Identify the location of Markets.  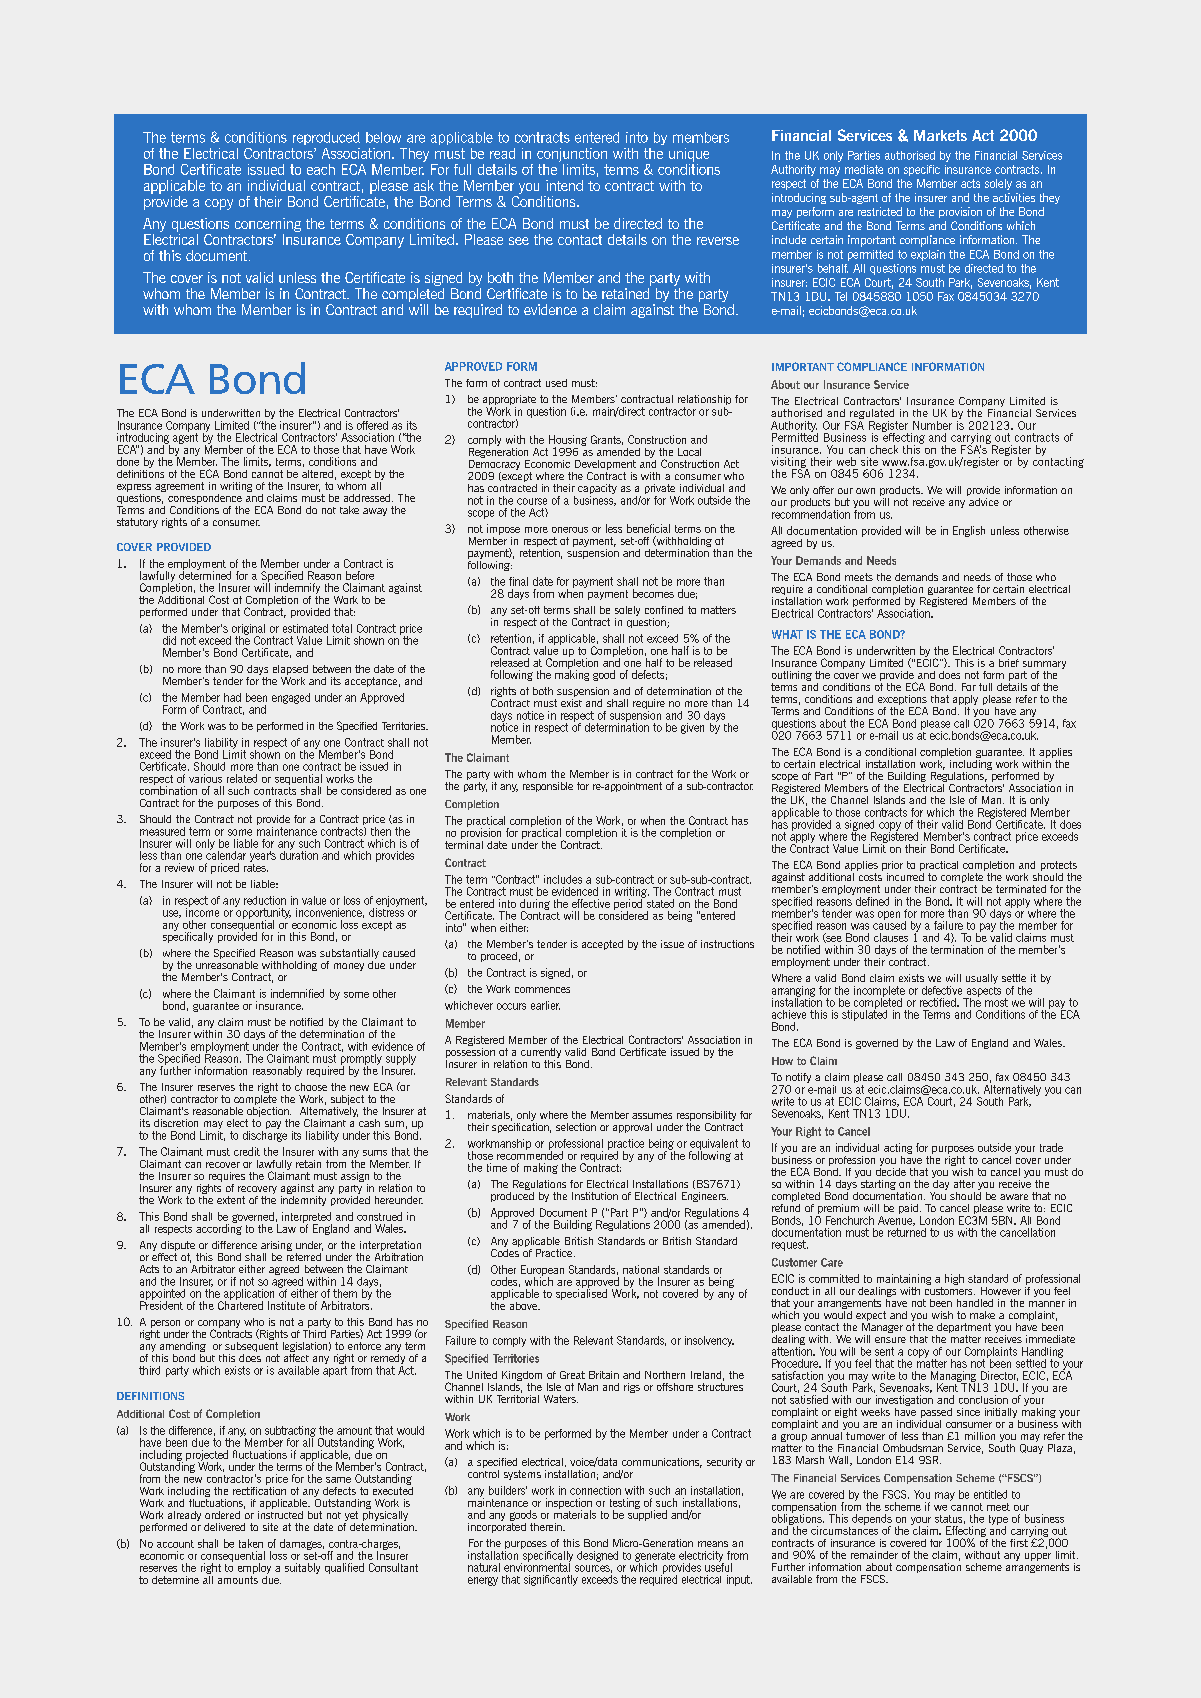
(940, 135).
